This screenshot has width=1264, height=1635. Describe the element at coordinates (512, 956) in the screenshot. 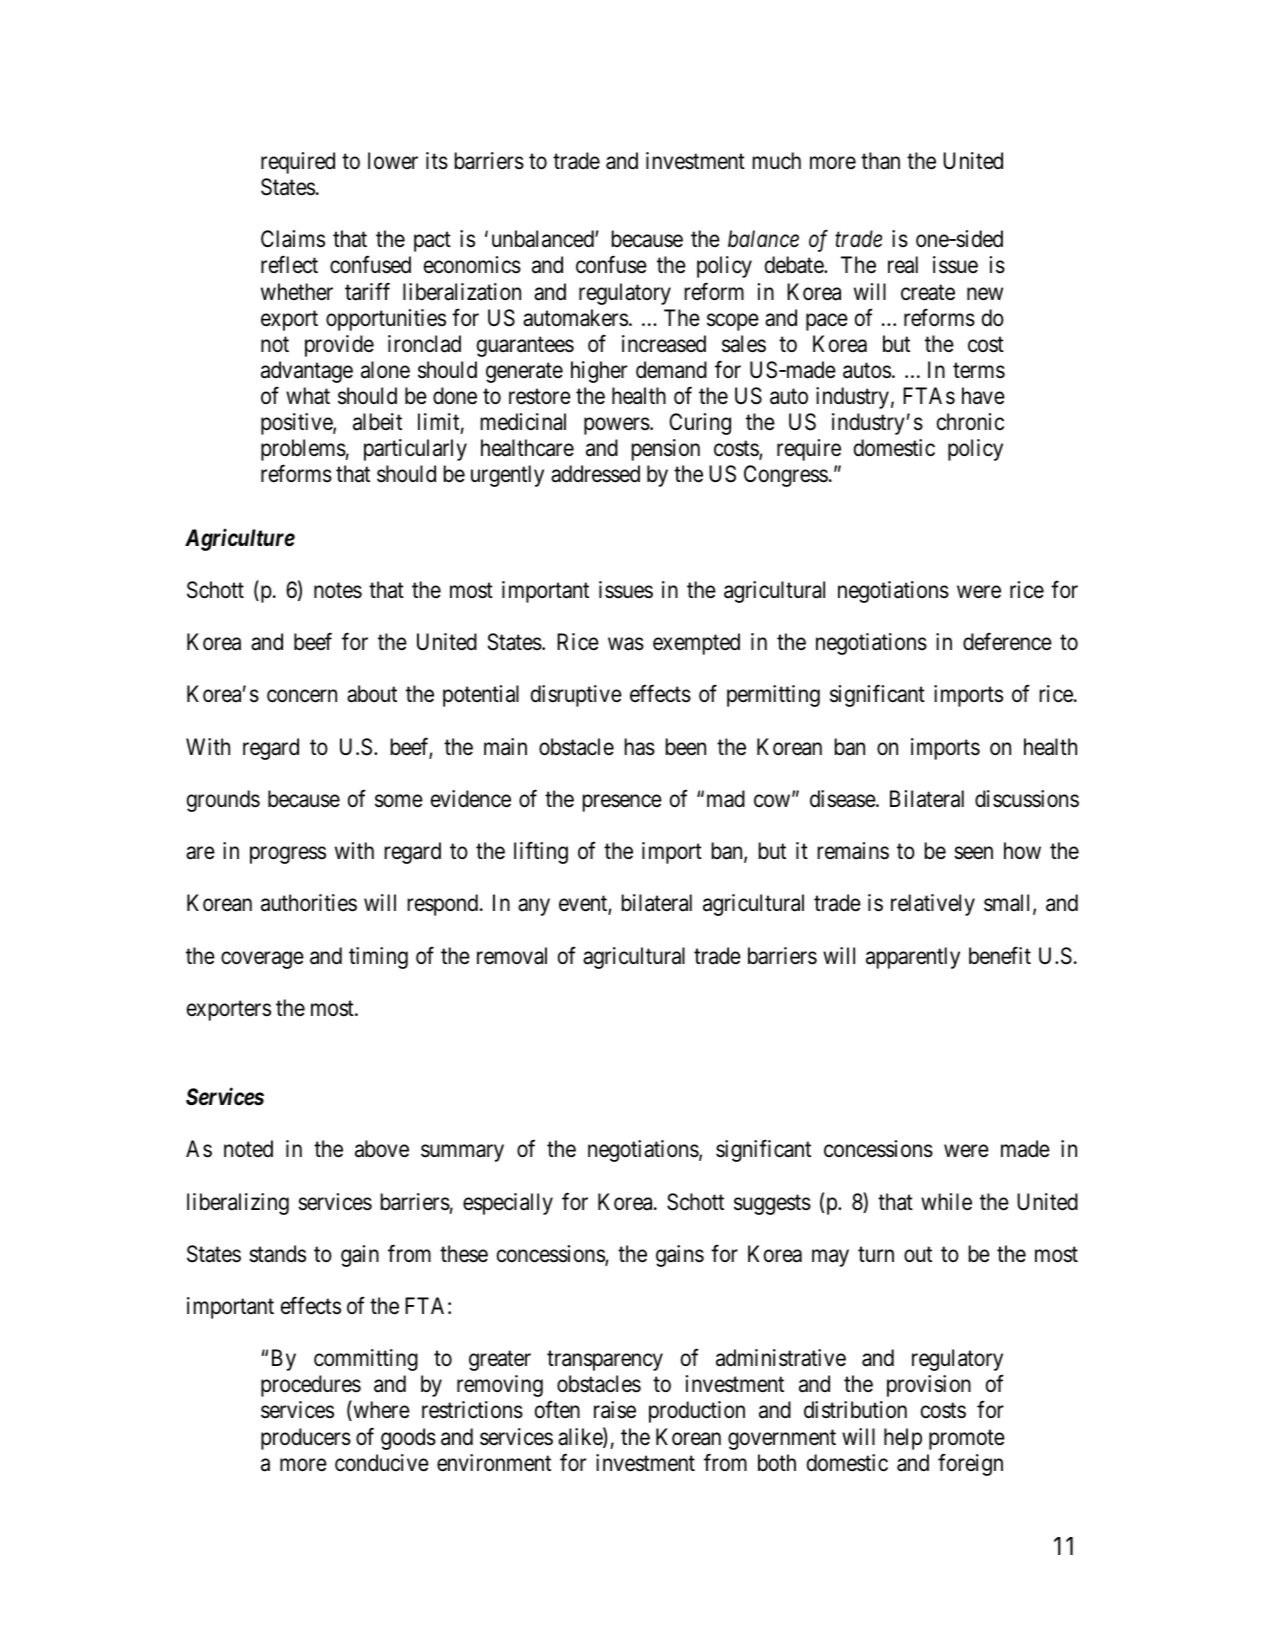

I see `removal` at that location.
